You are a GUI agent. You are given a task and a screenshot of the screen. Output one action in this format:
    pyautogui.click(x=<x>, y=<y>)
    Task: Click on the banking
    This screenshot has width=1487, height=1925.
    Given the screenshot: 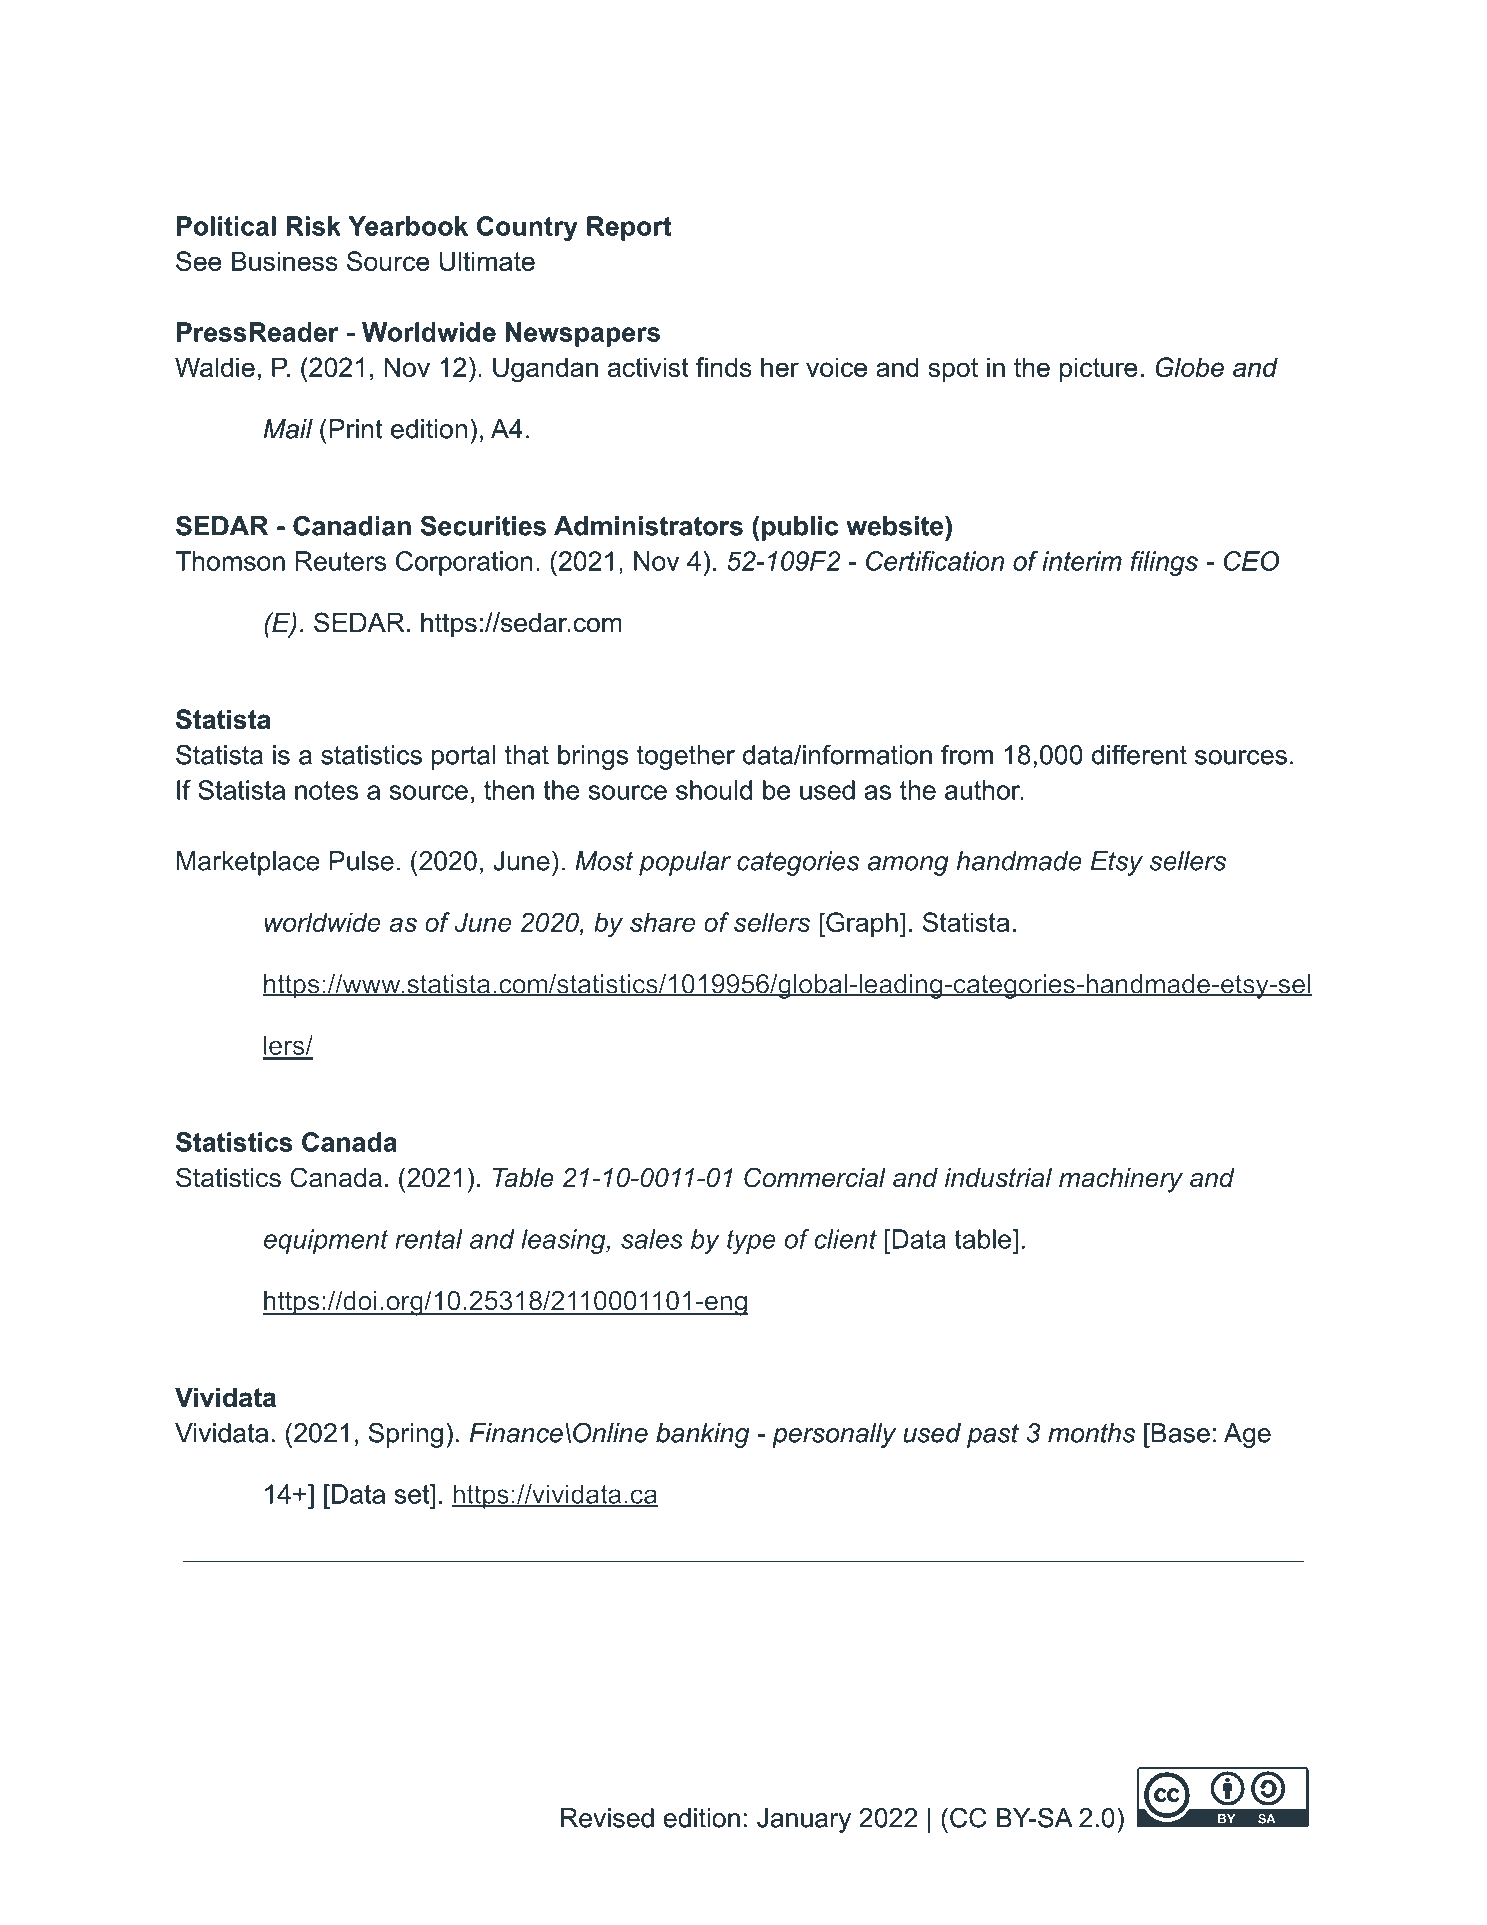 What is the action you would take?
    pyautogui.click(x=702, y=1435)
